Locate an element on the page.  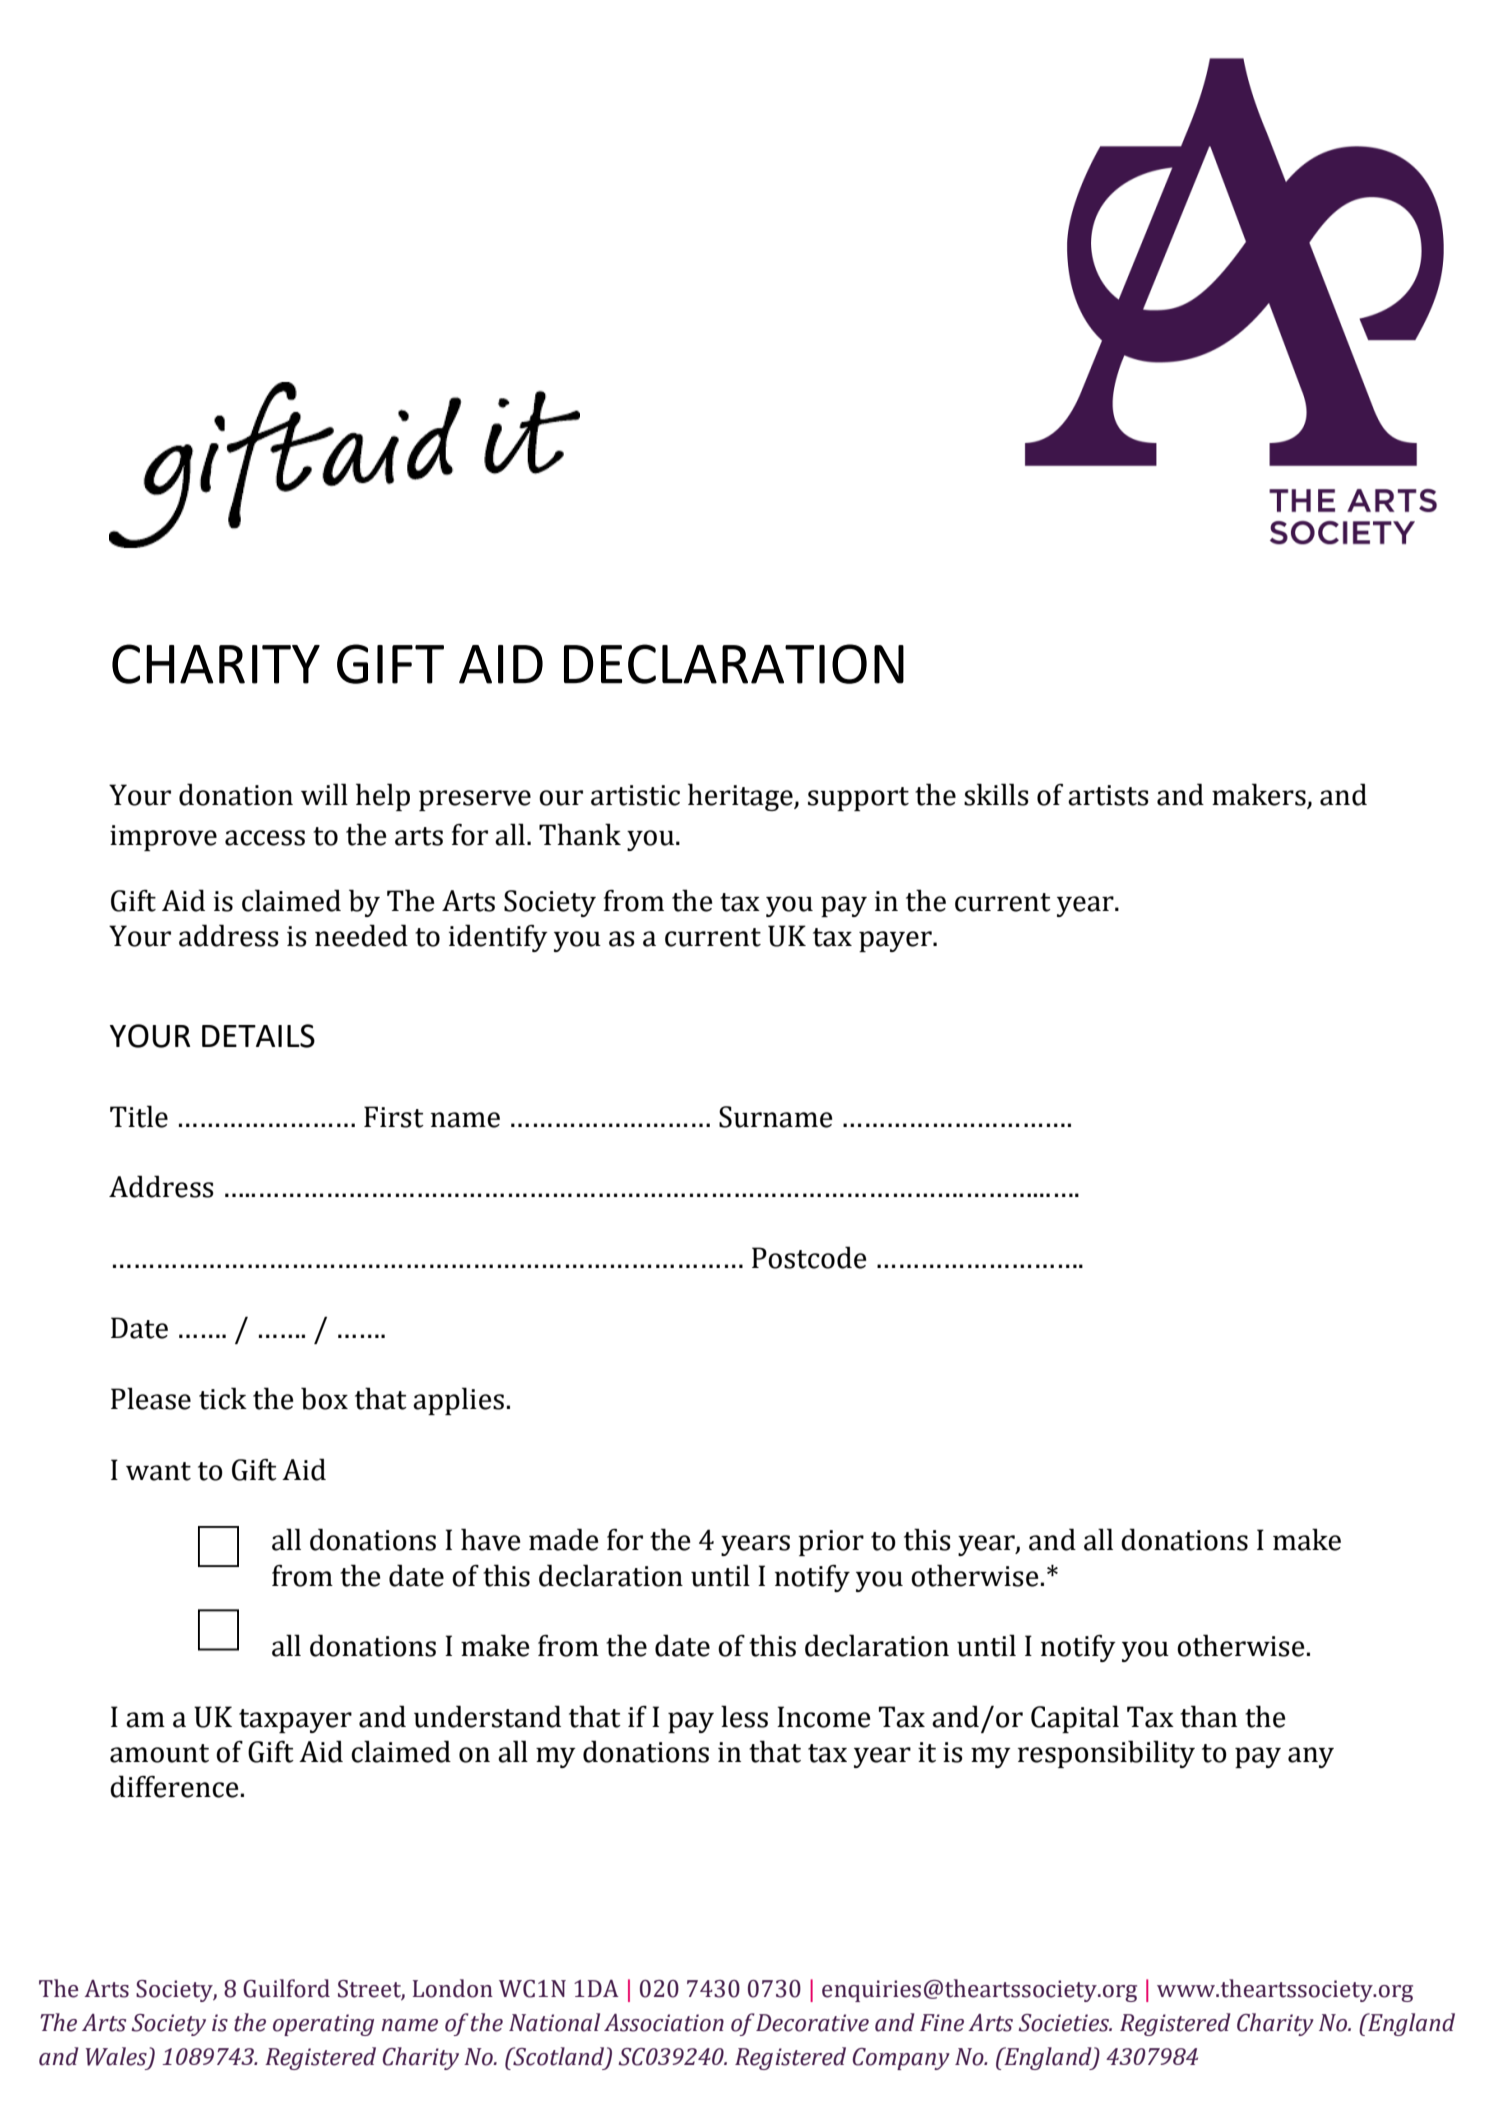
made is located at coordinates (563, 1539).
